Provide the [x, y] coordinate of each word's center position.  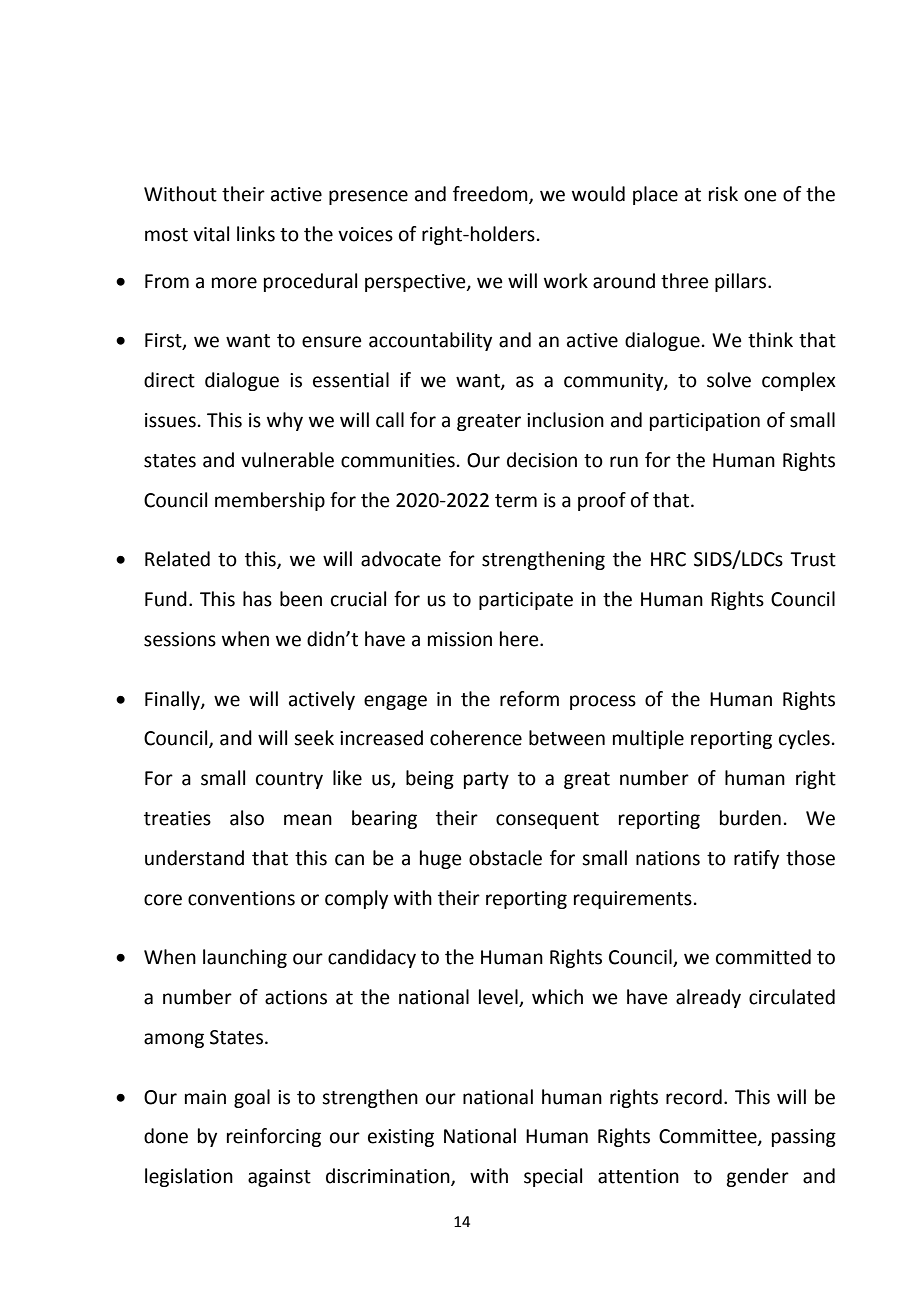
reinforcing [274, 1137]
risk [723, 194]
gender [757, 1177]
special [553, 1177]
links [256, 234]
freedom [491, 195]
